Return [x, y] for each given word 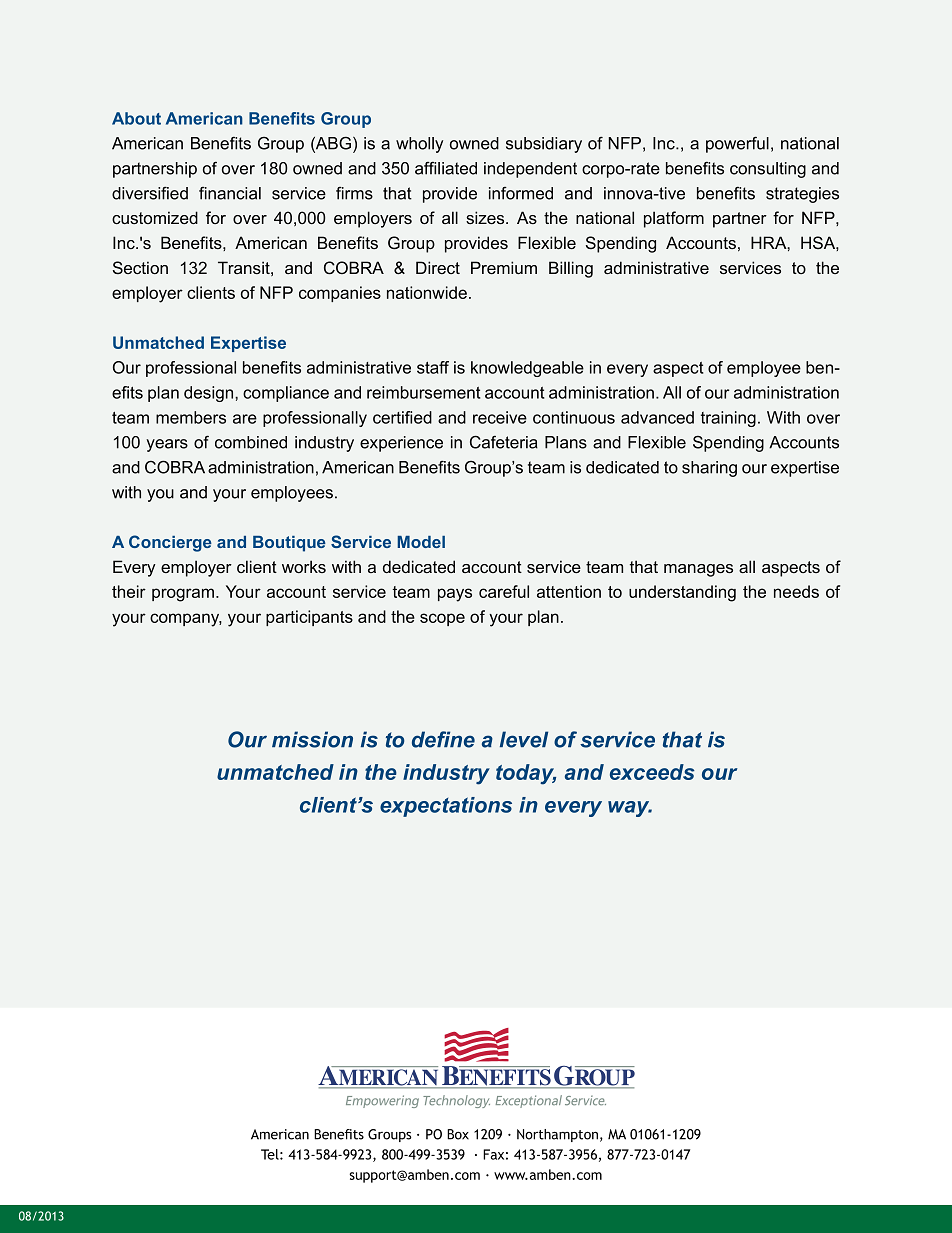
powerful [737, 144]
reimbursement [423, 392]
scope [442, 619]
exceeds [652, 772]
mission [312, 739]
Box [458, 1134]
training [728, 419]
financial [230, 193]
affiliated [446, 168]
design [210, 394]
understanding [682, 593]
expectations [446, 807]
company [186, 620]
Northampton [557, 1135]
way [630, 809]
